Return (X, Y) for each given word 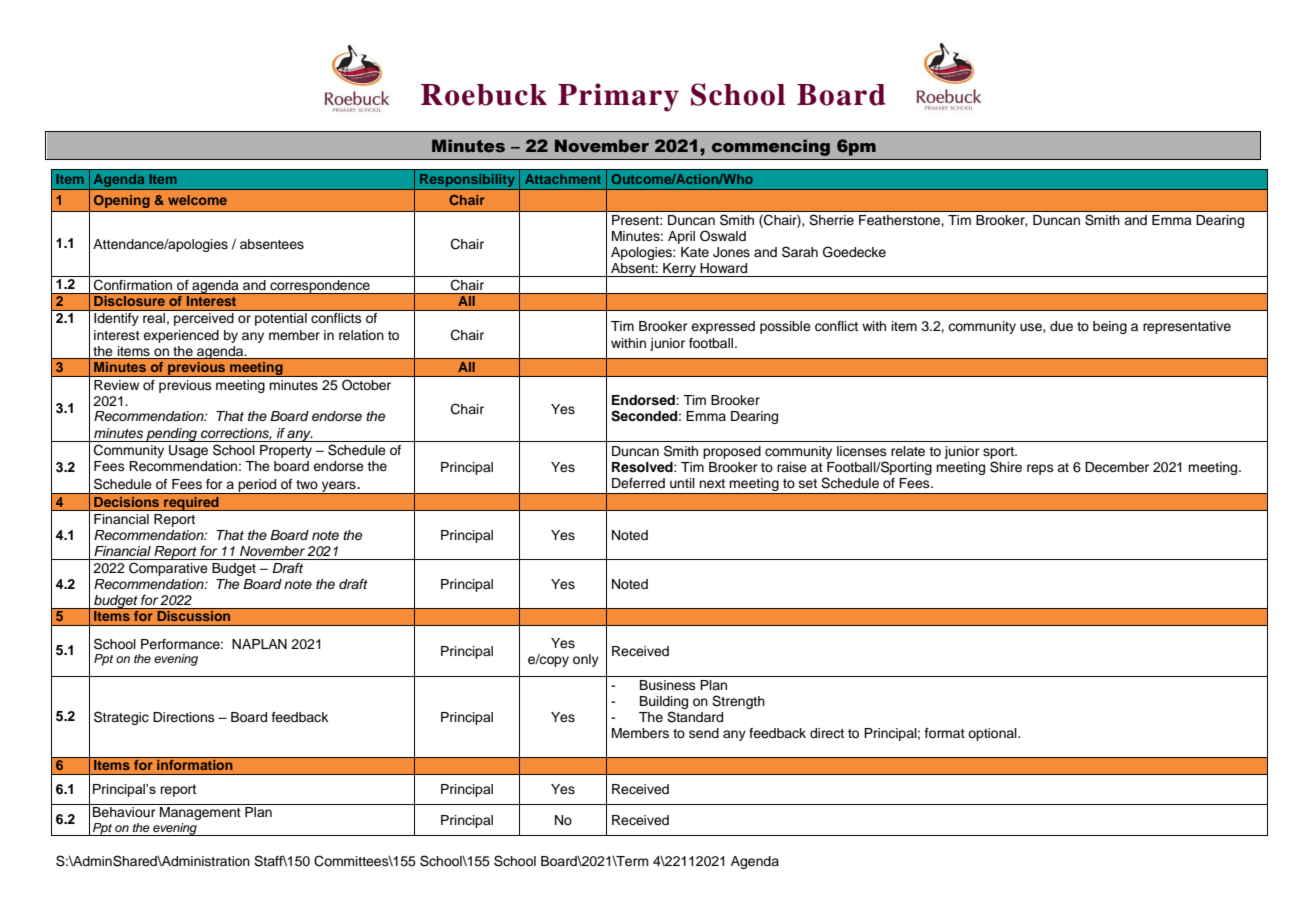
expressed (723, 327)
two (307, 484)
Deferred (638, 483)
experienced (181, 336)
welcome (197, 200)
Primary (618, 97)
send (704, 733)
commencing (771, 147)
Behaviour (124, 812)
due (1061, 326)
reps (1040, 469)
